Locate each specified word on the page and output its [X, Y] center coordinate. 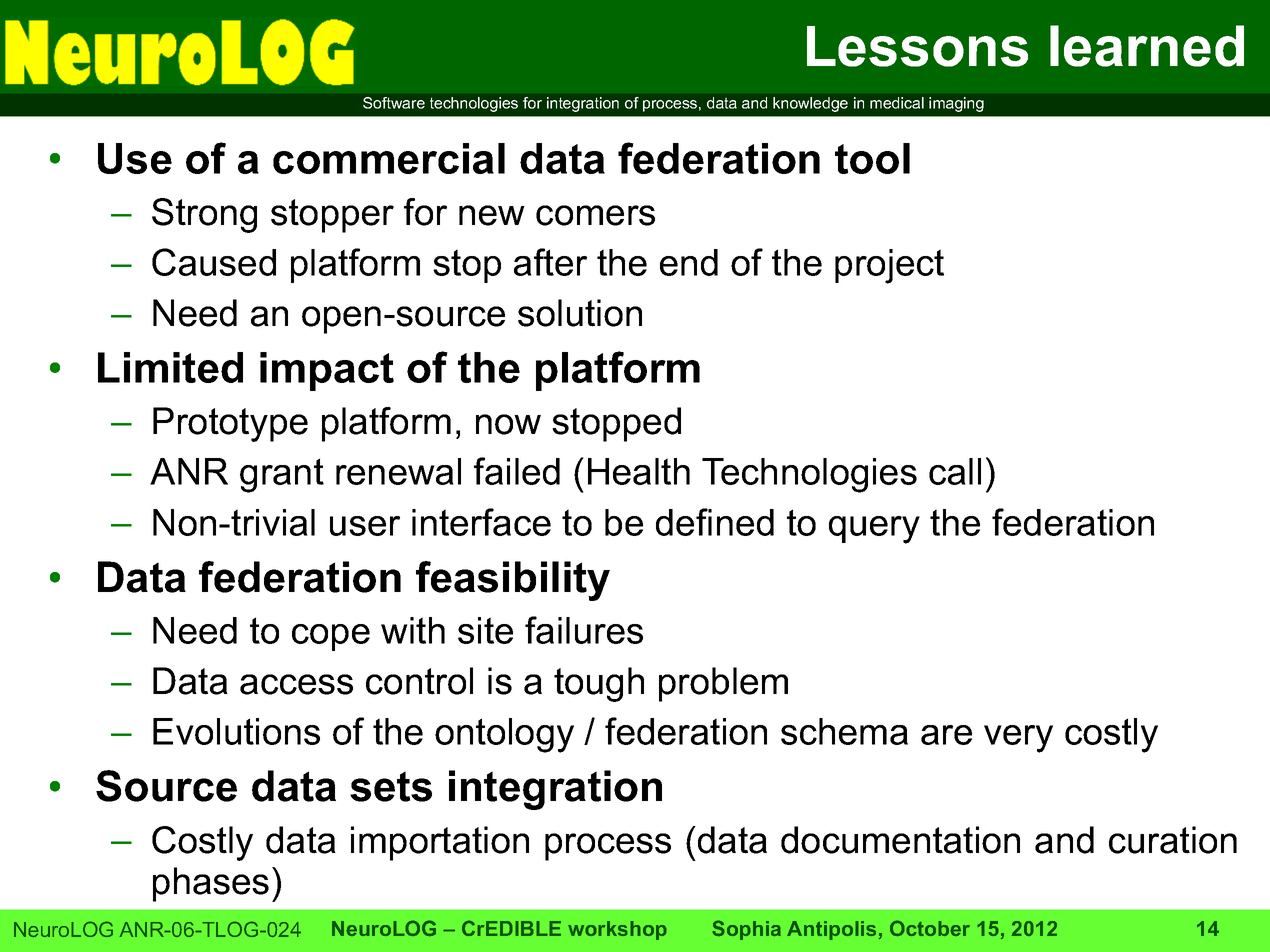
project [889, 266]
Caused [214, 262]
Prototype [230, 424]
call [955, 471]
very [1018, 739]
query [874, 530]
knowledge [810, 104]
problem [723, 684]
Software [394, 103]
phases [211, 884]
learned [1147, 46]
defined [715, 522]
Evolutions [236, 731]
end [689, 262]
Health [639, 471]
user [365, 526]
